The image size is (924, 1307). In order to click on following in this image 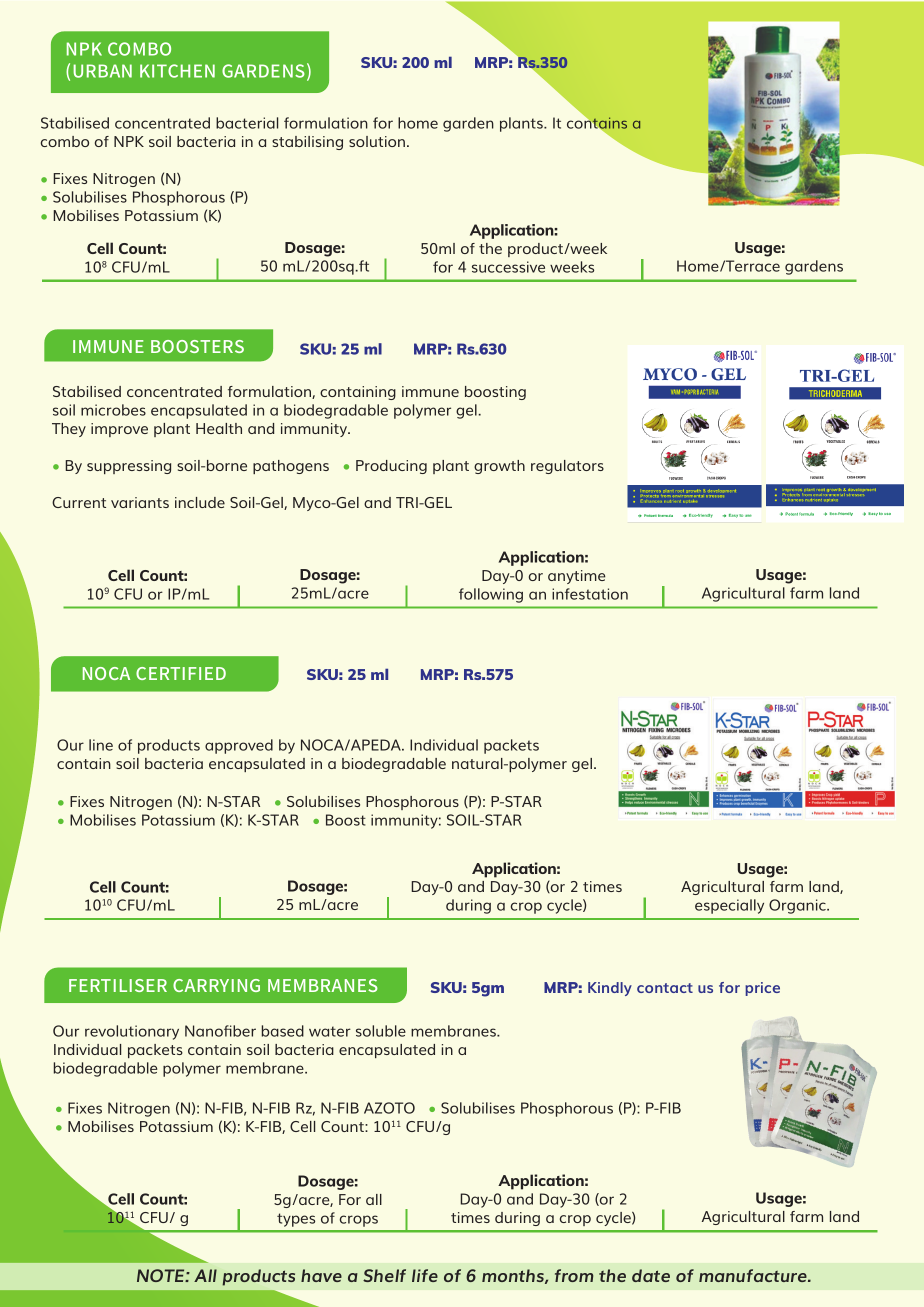, I will do `click(491, 595)`.
